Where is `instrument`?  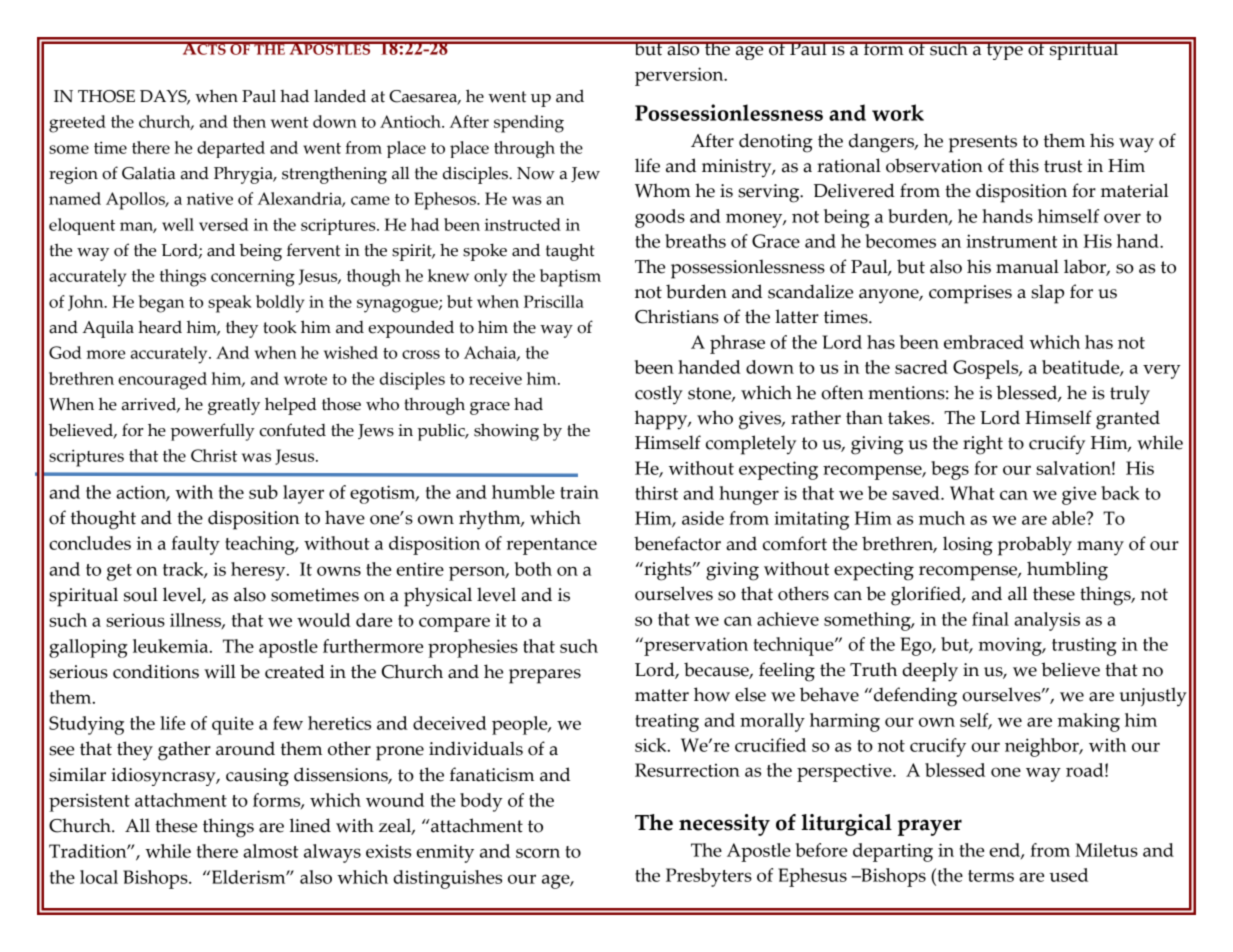
instrument is located at coordinates (1011, 241).
